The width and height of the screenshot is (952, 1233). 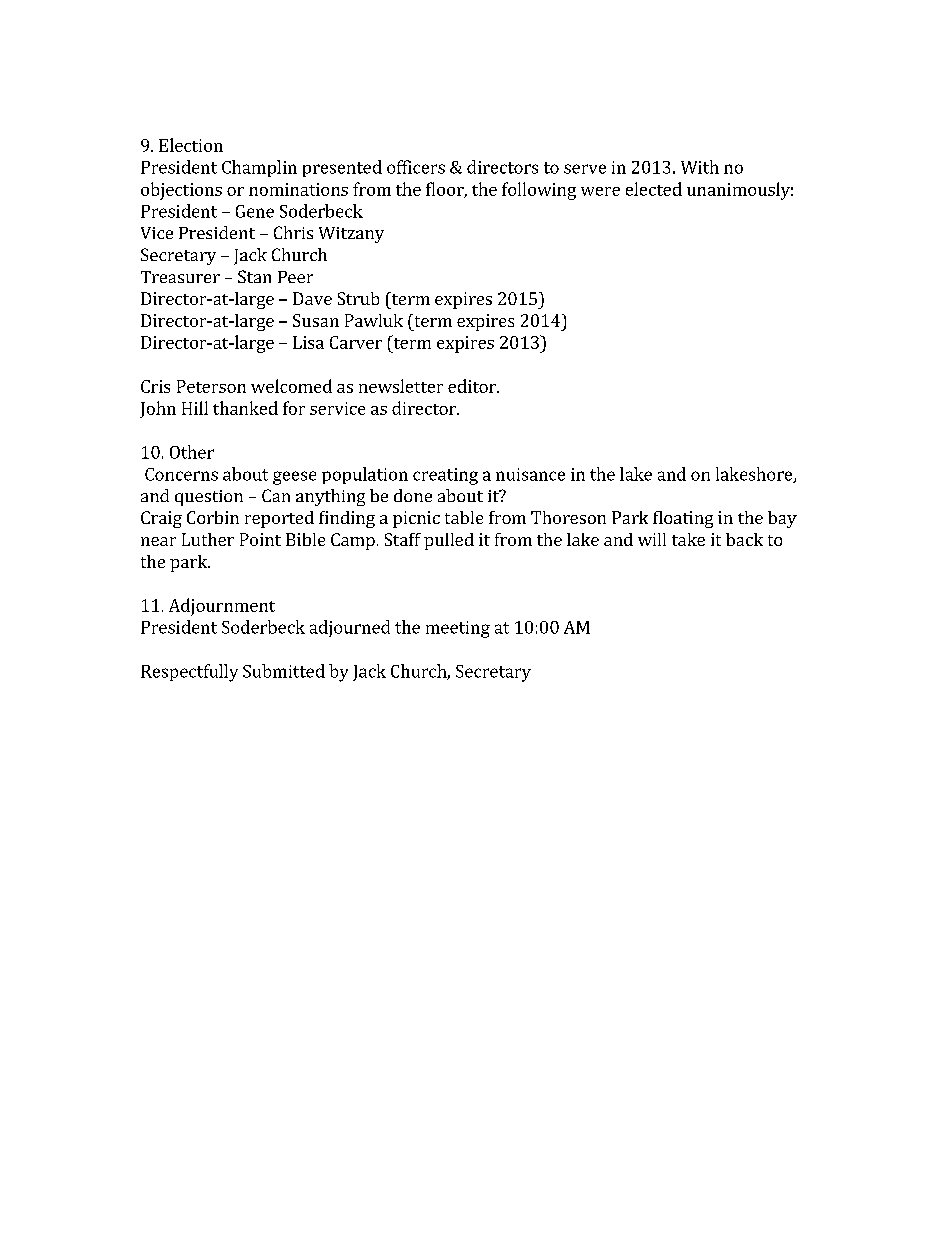 What do you see at coordinates (189, 673) in the screenshot?
I see `Respectfully` at bounding box center [189, 673].
